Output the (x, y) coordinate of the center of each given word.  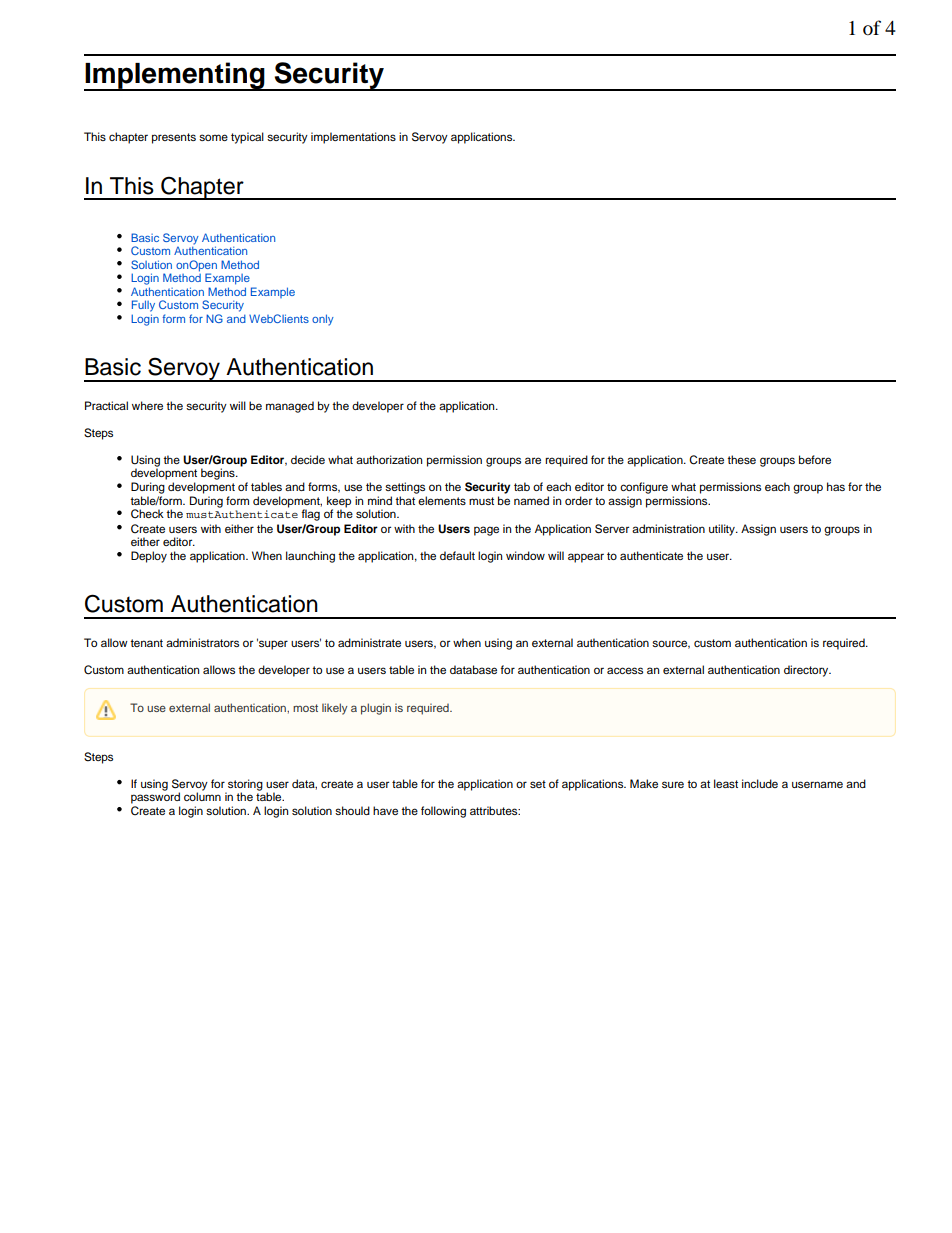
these (741, 459)
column (202, 795)
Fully (143, 306)
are (533, 460)
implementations (353, 138)
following (443, 812)
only (323, 320)
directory (807, 671)
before (815, 459)
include (760, 783)
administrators (202, 642)
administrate (369, 642)
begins (219, 474)
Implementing (175, 76)
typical (247, 138)
